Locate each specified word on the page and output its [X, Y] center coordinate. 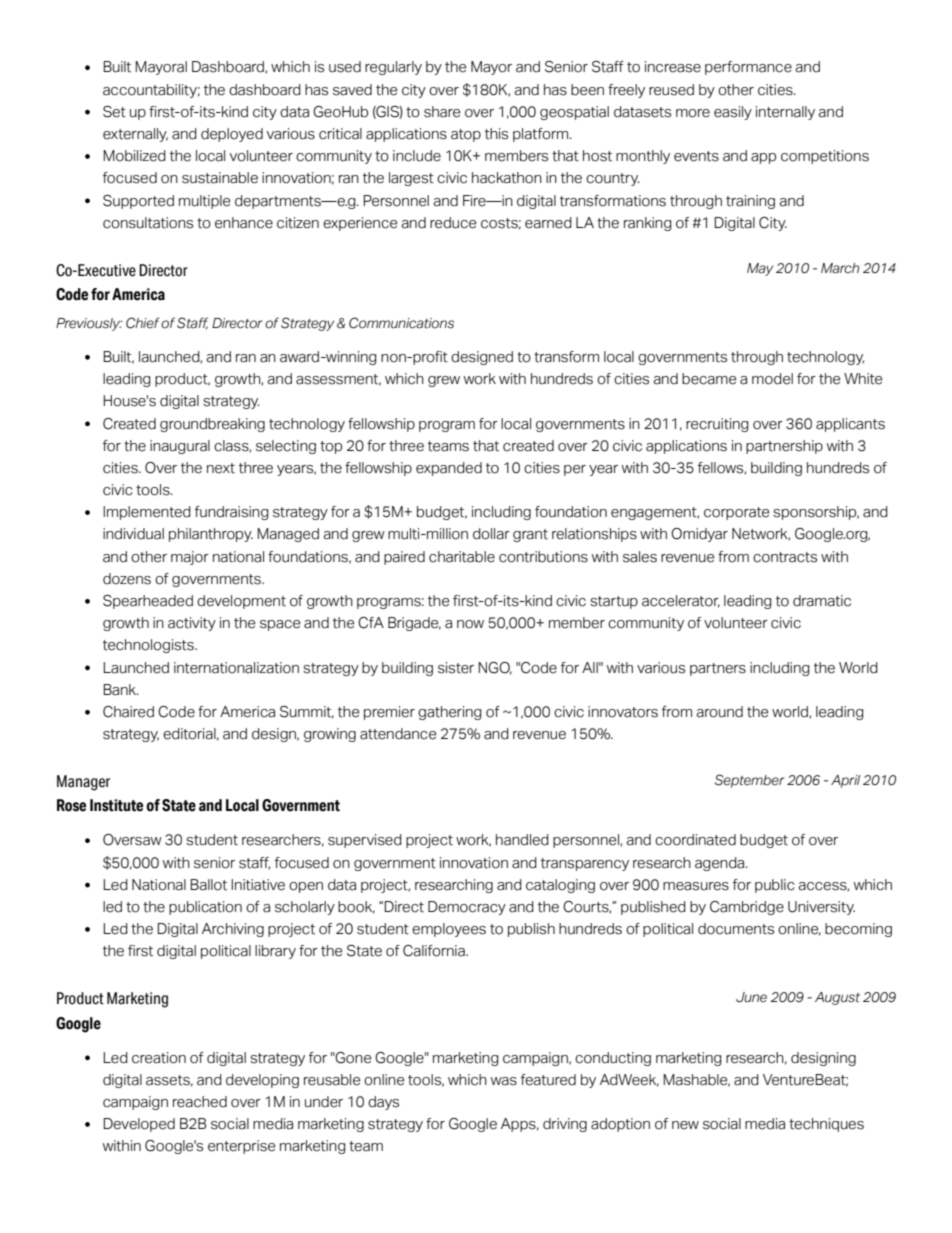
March [840, 268]
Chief [143, 323]
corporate [736, 513]
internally [785, 113]
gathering [450, 713]
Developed [139, 1125]
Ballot [208, 885]
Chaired [128, 712]
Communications [401, 323]
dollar [491, 534]
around [719, 712]
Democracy [467, 908]
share [442, 112]
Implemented [147, 513]
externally [135, 135]
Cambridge [747, 908]
